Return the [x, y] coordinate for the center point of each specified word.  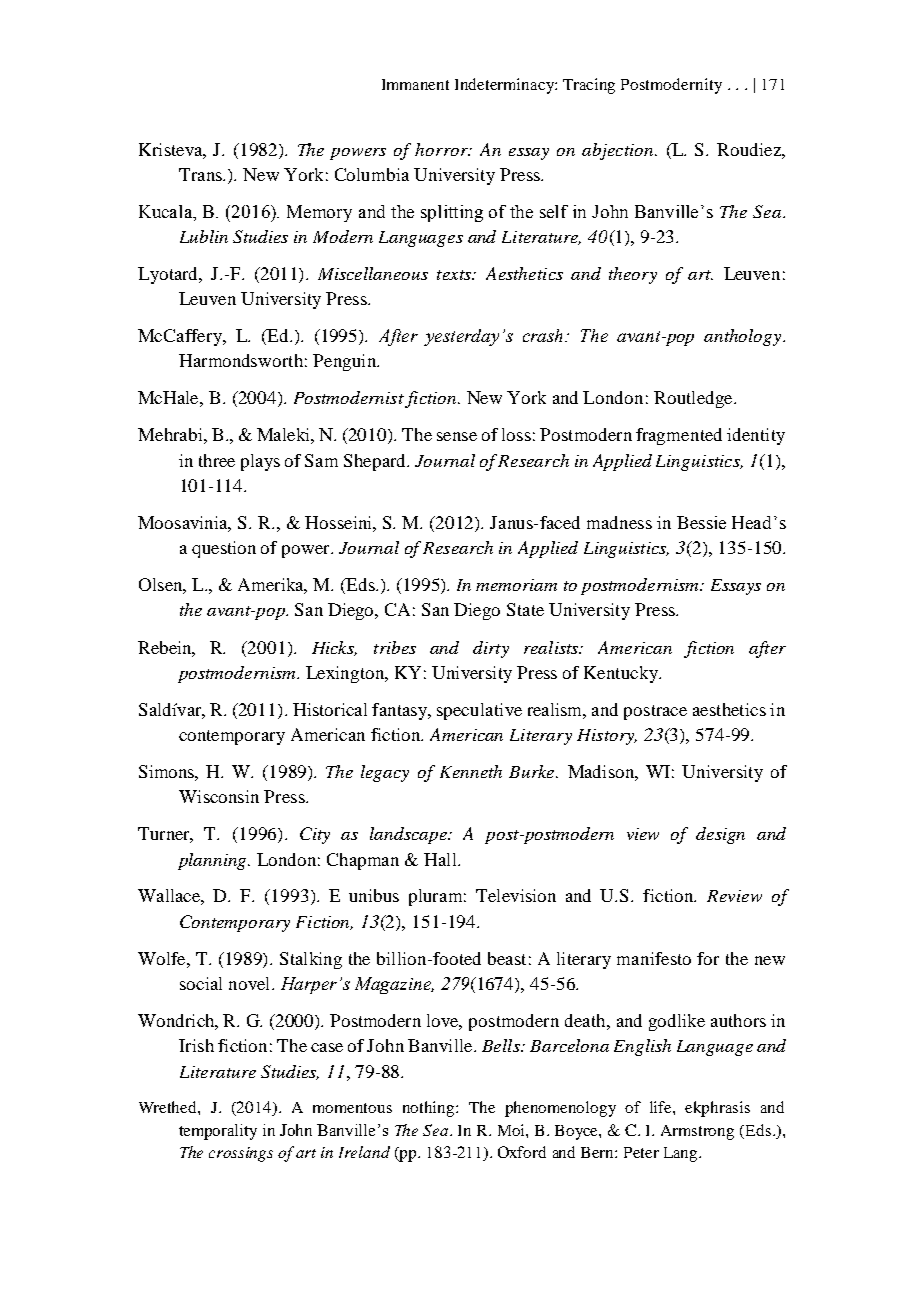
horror [442, 149]
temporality [218, 1132]
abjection [619, 151]
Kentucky [622, 674]
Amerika [272, 586]
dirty [491, 649]
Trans [201, 174]
